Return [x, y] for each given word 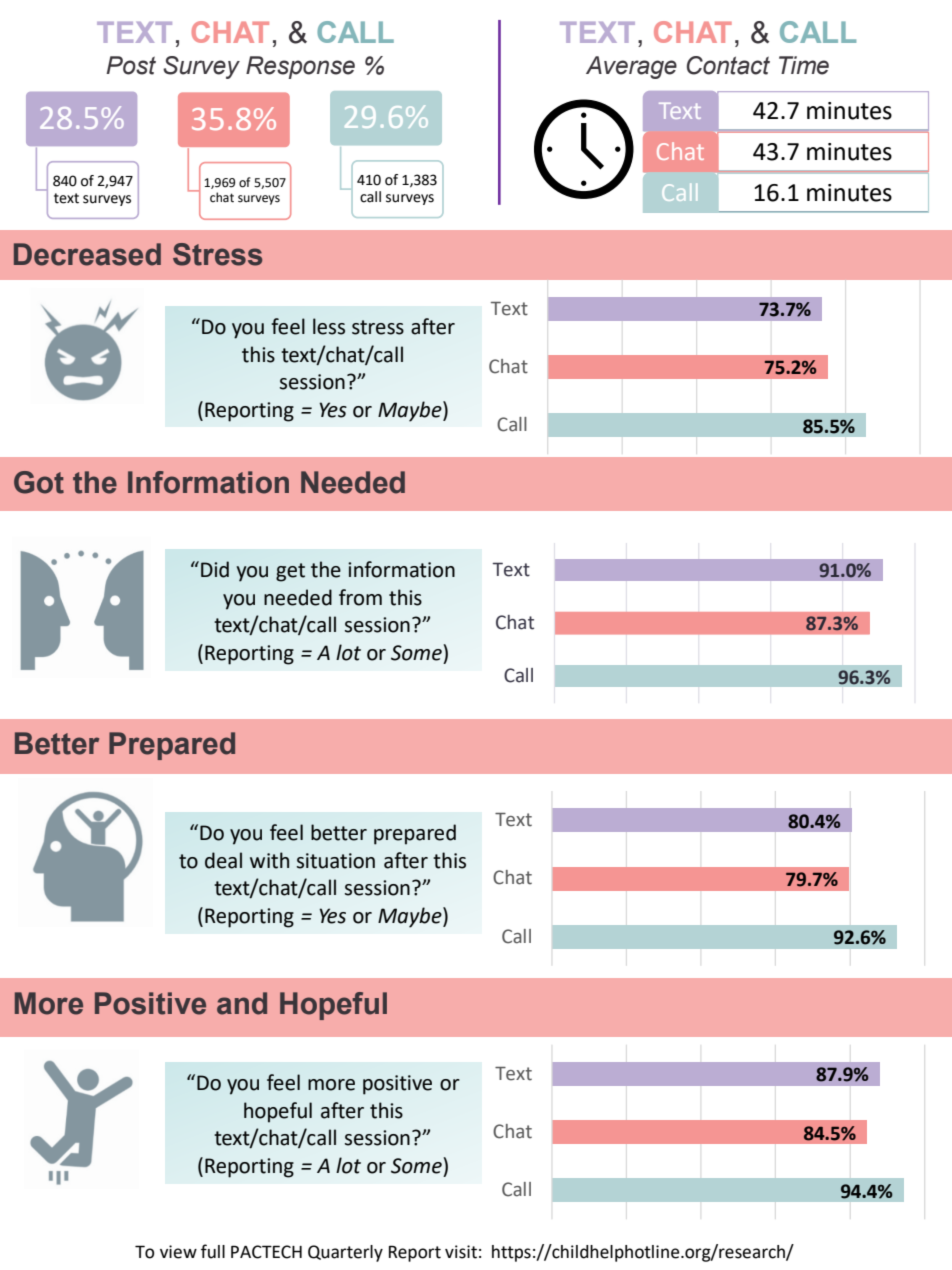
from [360, 597]
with [269, 860]
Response [300, 67]
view [178, 1252]
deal [223, 860]
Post [131, 65]
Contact [728, 65]
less [329, 326]
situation [336, 861]
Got [39, 482]
